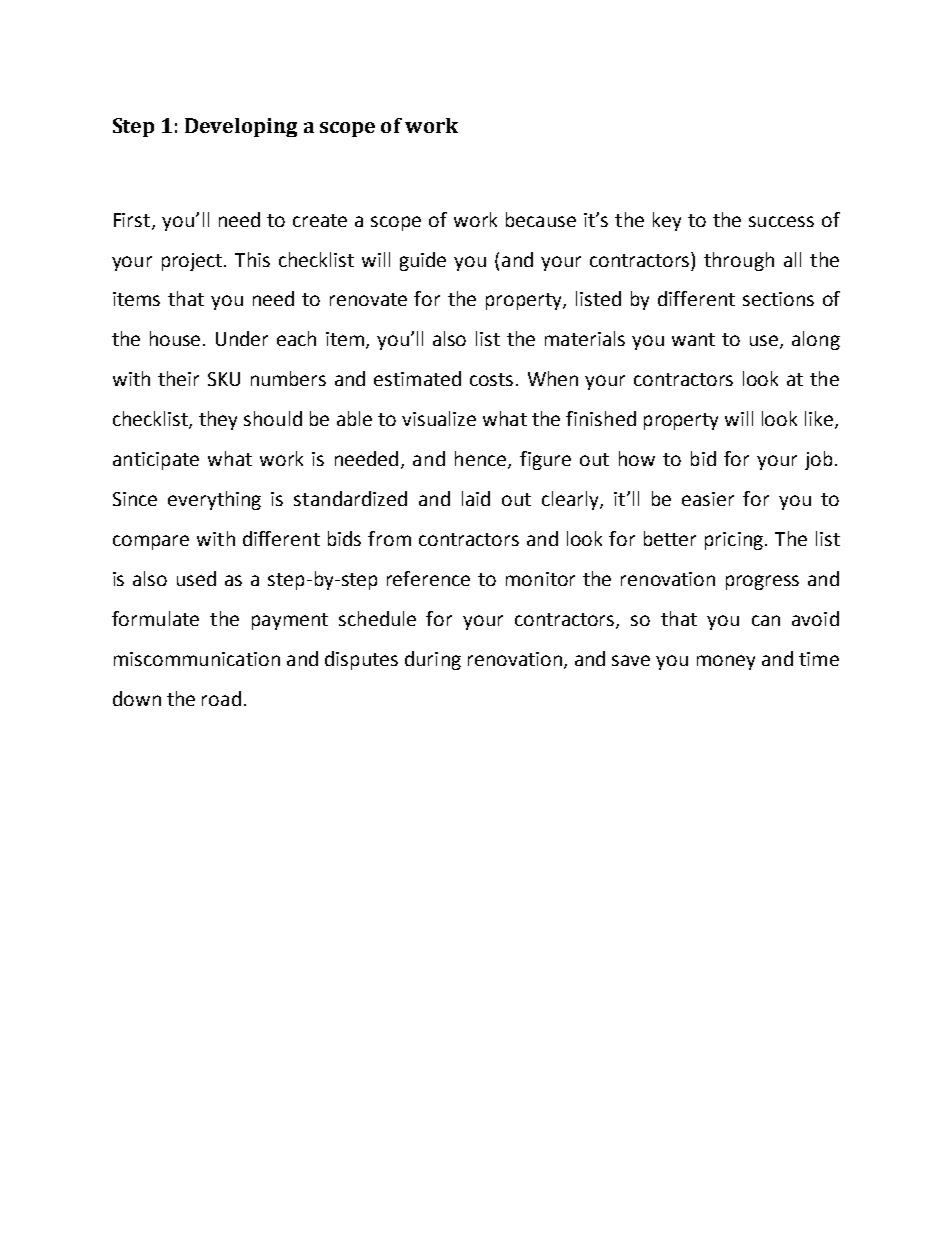 The image size is (952, 1233). Describe the element at coordinates (242, 338) in the screenshot. I see `Under` at that location.
